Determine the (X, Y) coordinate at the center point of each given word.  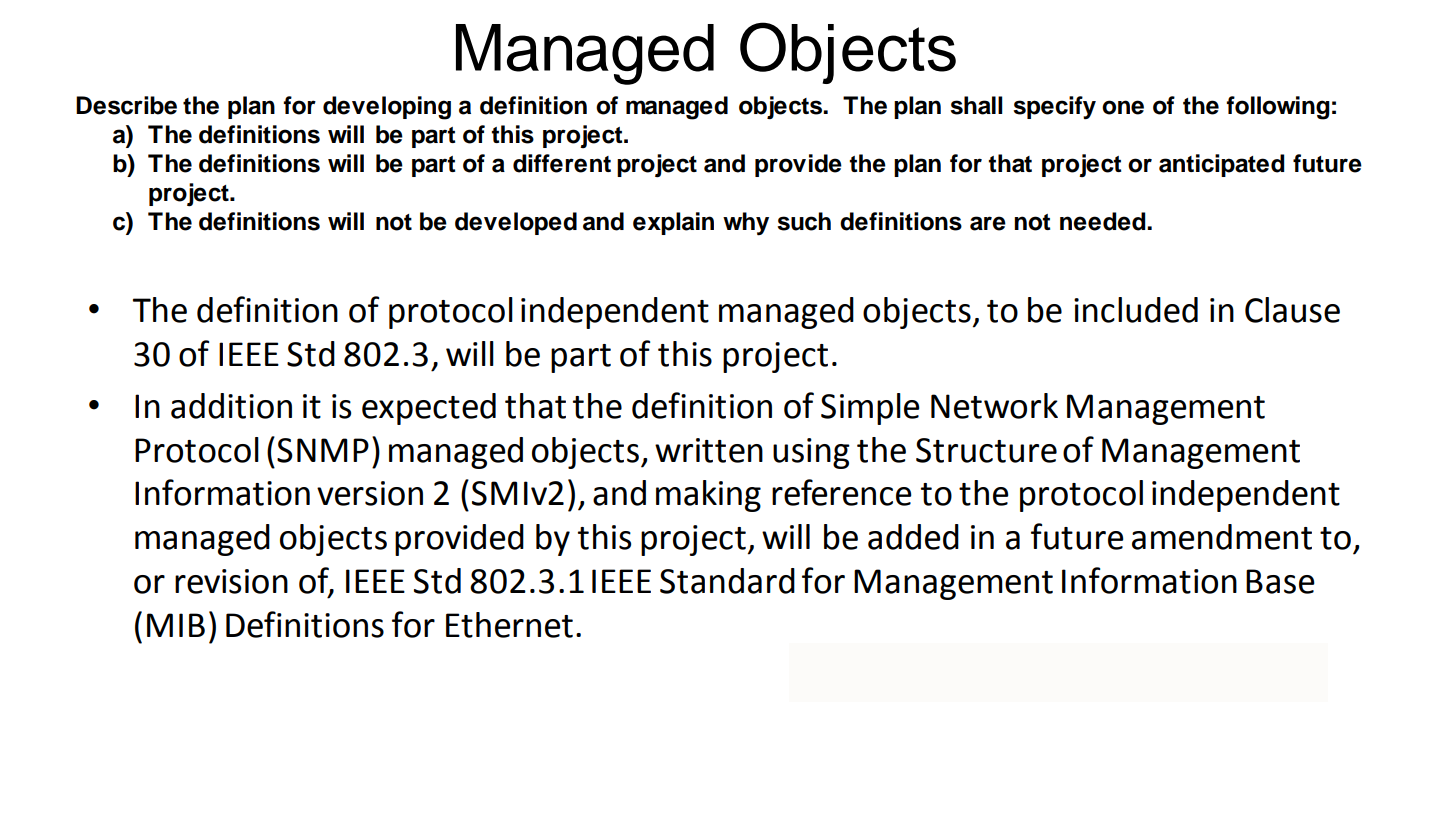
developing (387, 108)
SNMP (323, 450)
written (709, 450)
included (1136, 310)
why (746, 224)
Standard (727, 581)
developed (516, 223)
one (1123, 107)
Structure (986, 450)
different (562, 163)
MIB (176, 625)
